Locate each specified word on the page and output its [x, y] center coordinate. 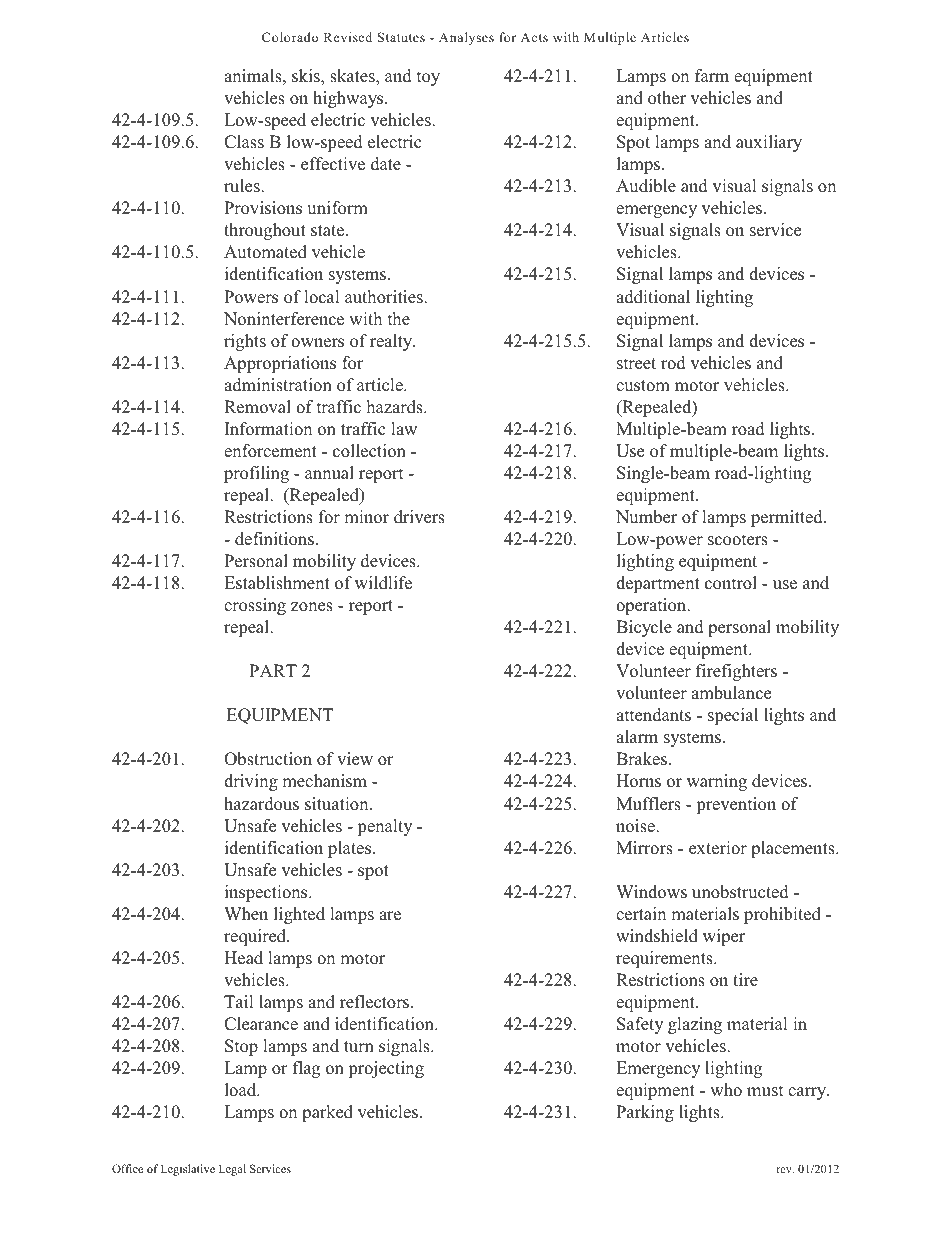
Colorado [290, 37]
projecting [386, 1069]
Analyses [466, 38]
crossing [255, 606]
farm [712, 75]
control [731, 583]
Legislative [188, 1170]
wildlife [383, 583]
